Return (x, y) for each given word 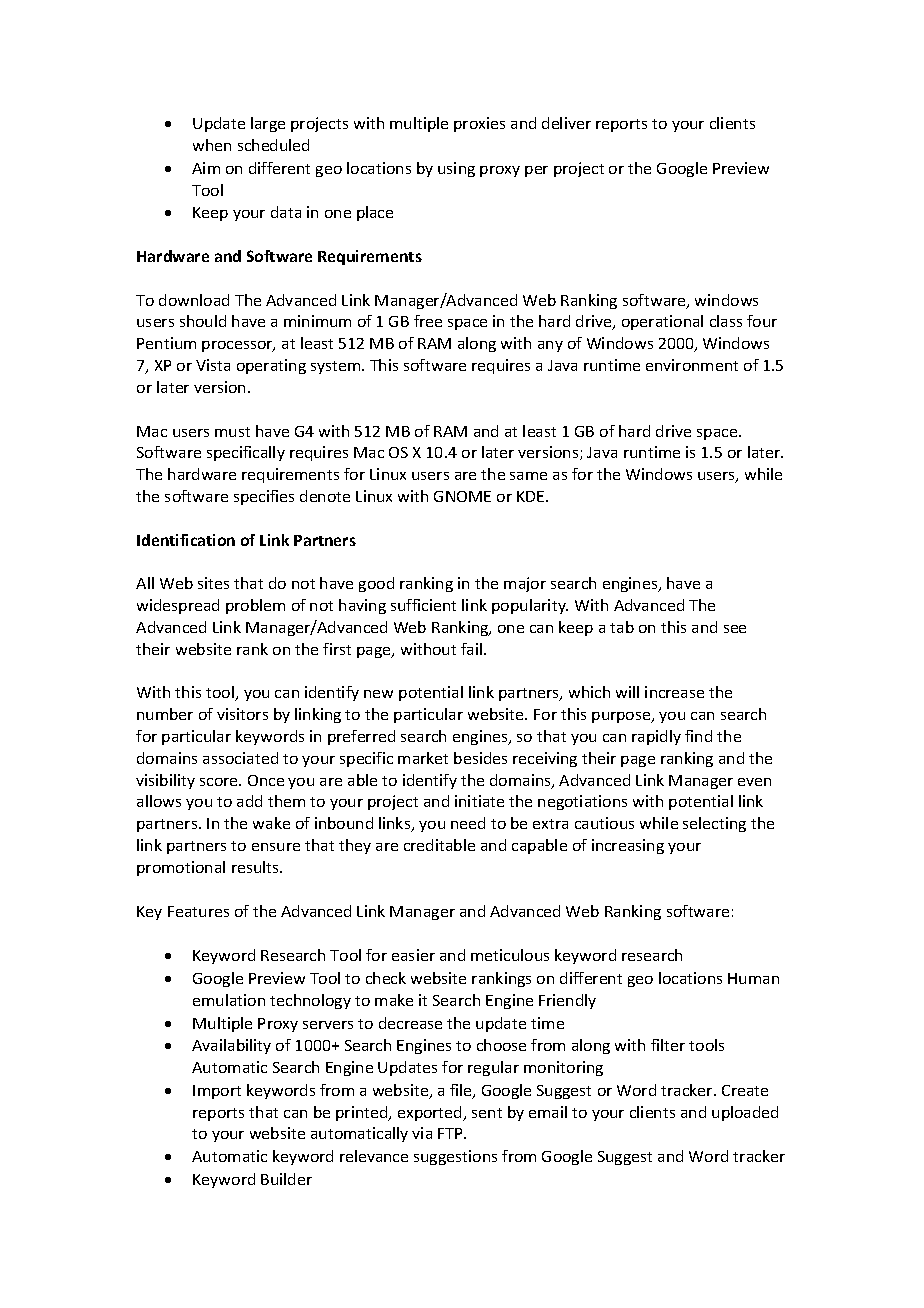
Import (217, 1092)
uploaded (745, 1113)
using (456, 169)
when (212, 145)
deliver (566, 123)
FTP (452, 1133)
